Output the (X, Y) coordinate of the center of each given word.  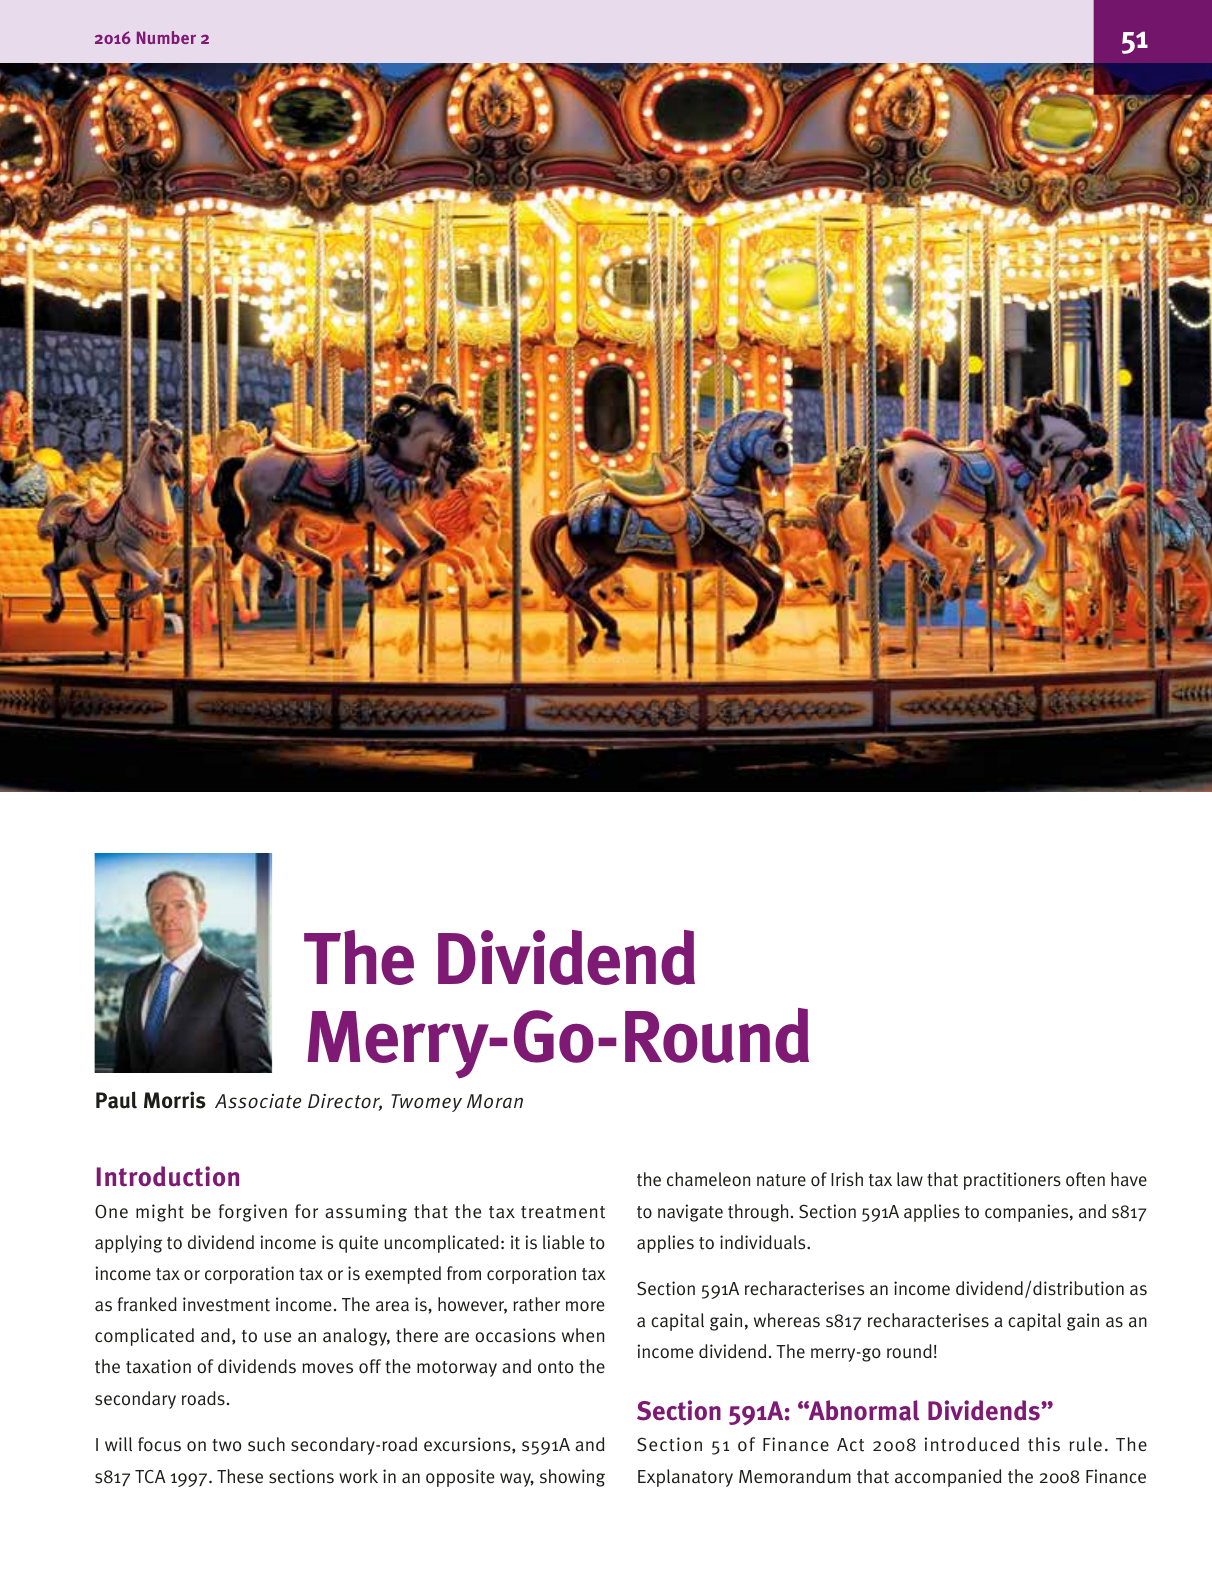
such (266, 1444)
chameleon (708, 1179)
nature (781, 1180)
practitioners (1012, 1181)
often (1085, 1179)
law (910, 1179)
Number (166, 37)
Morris (175, 1100)
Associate (258, 1101)
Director (345, 1102)
